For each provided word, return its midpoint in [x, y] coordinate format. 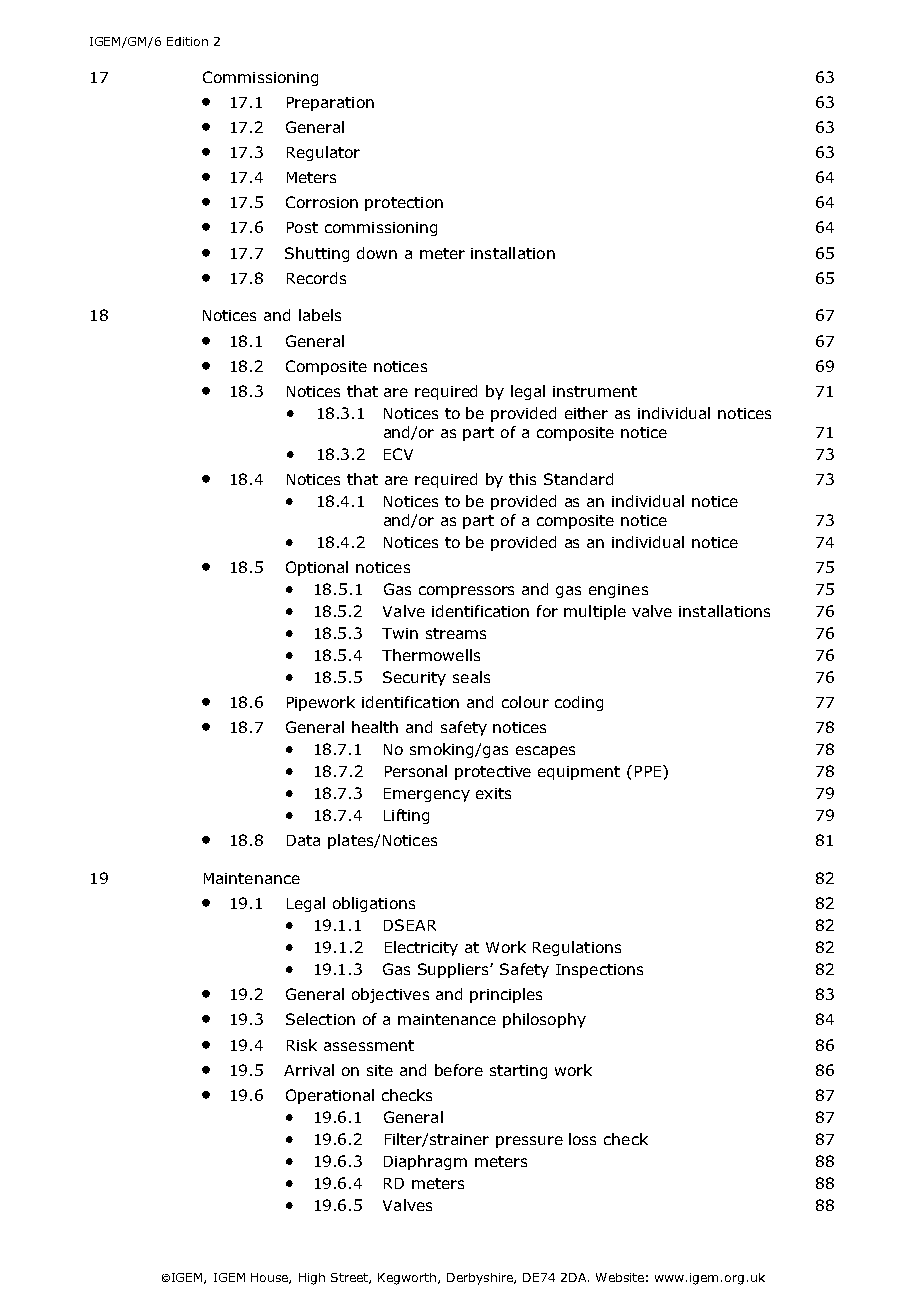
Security [414, 678]
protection [404, 204]
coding [579, 703]
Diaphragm [425, 1162]
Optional [317, 568]
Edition [187, 41]
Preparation [330, 104]
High [312, 1279]
